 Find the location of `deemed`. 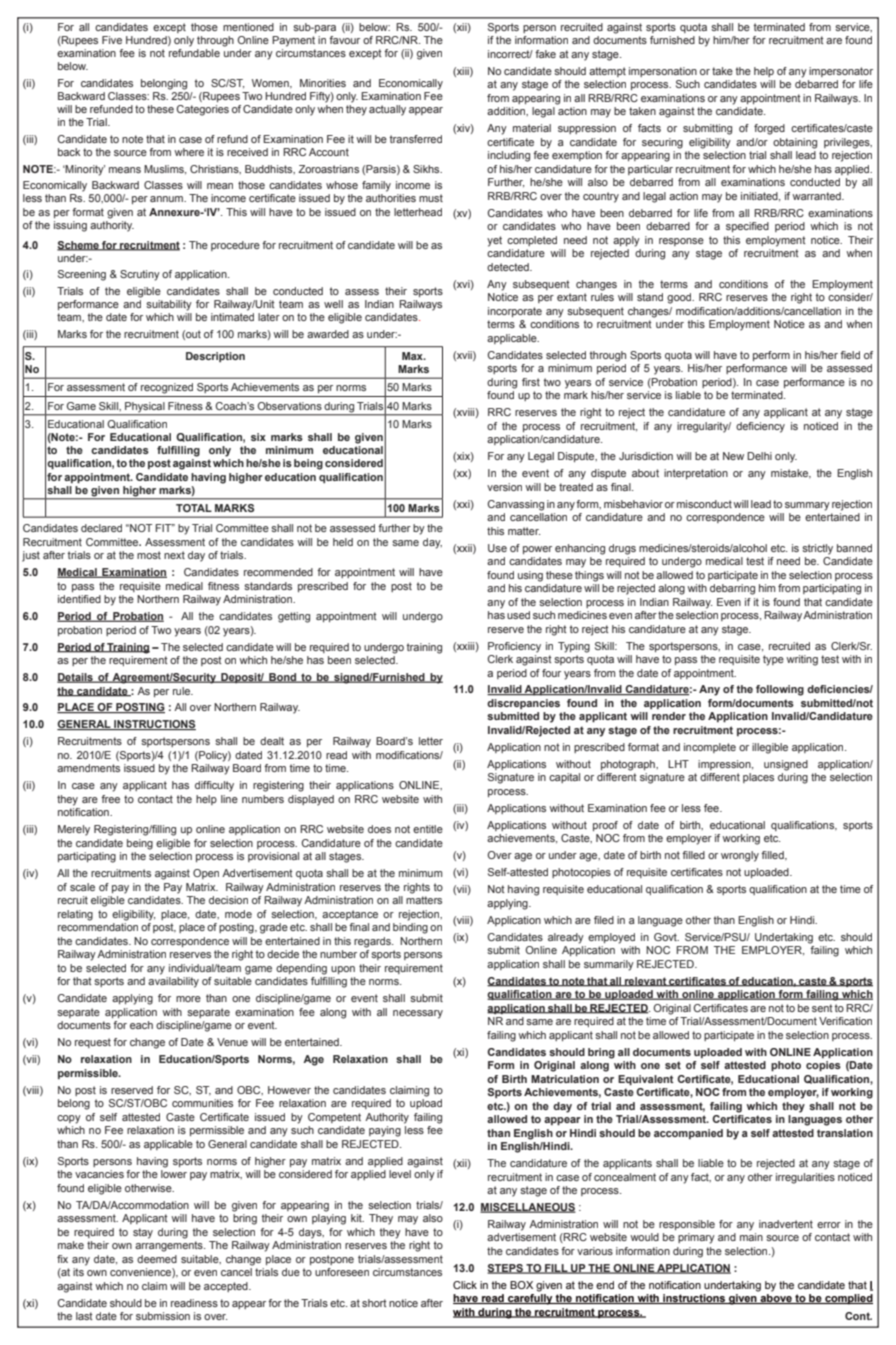

deemed is located at coordinates (157, 1259).
